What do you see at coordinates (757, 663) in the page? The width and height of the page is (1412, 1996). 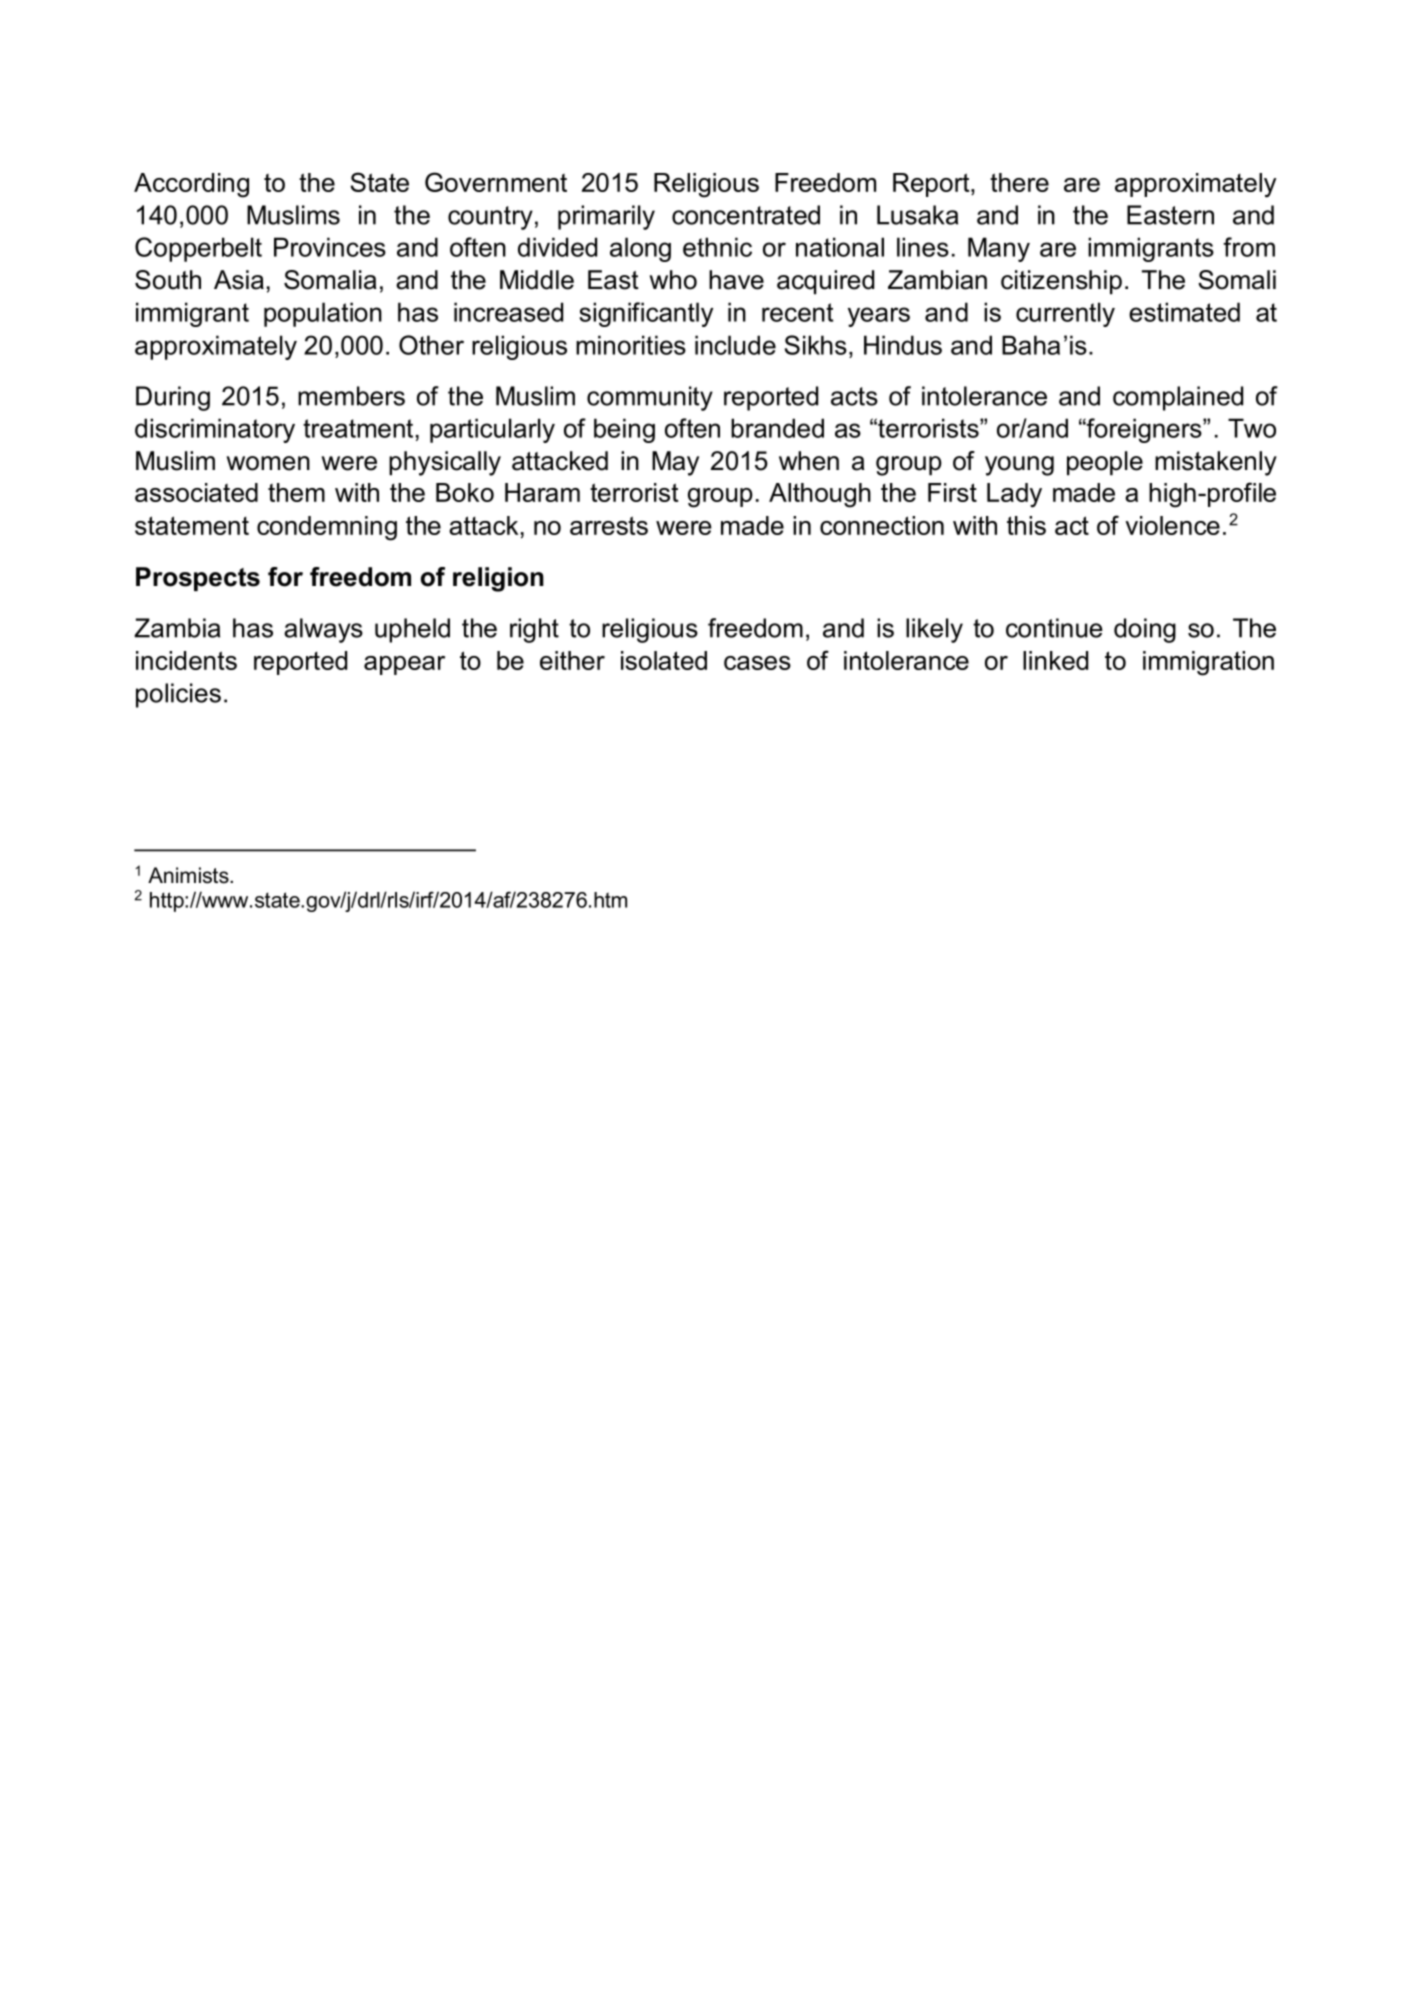 I see `cases` at bounding box center [757, 663].
